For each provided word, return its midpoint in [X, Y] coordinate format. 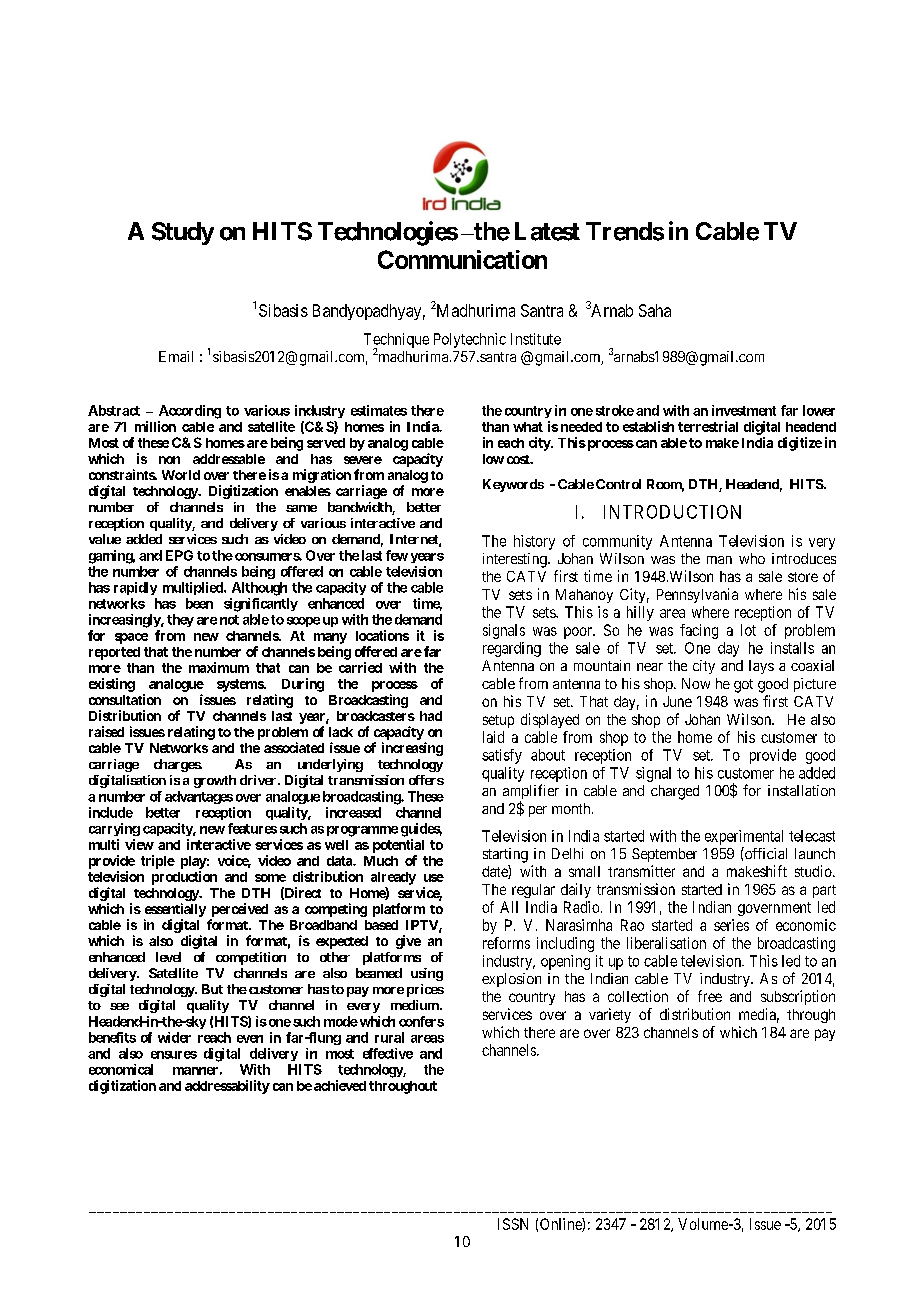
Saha [655, 310]
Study [183, 233]
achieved [340, 1085]
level [168, 957]
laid [493, 737]
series [731, 925]
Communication [462, 259]
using [427, 974]
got [743, 686]
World [181, 475]
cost [519, 459]
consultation [125, 699]
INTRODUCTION [672, 512]
